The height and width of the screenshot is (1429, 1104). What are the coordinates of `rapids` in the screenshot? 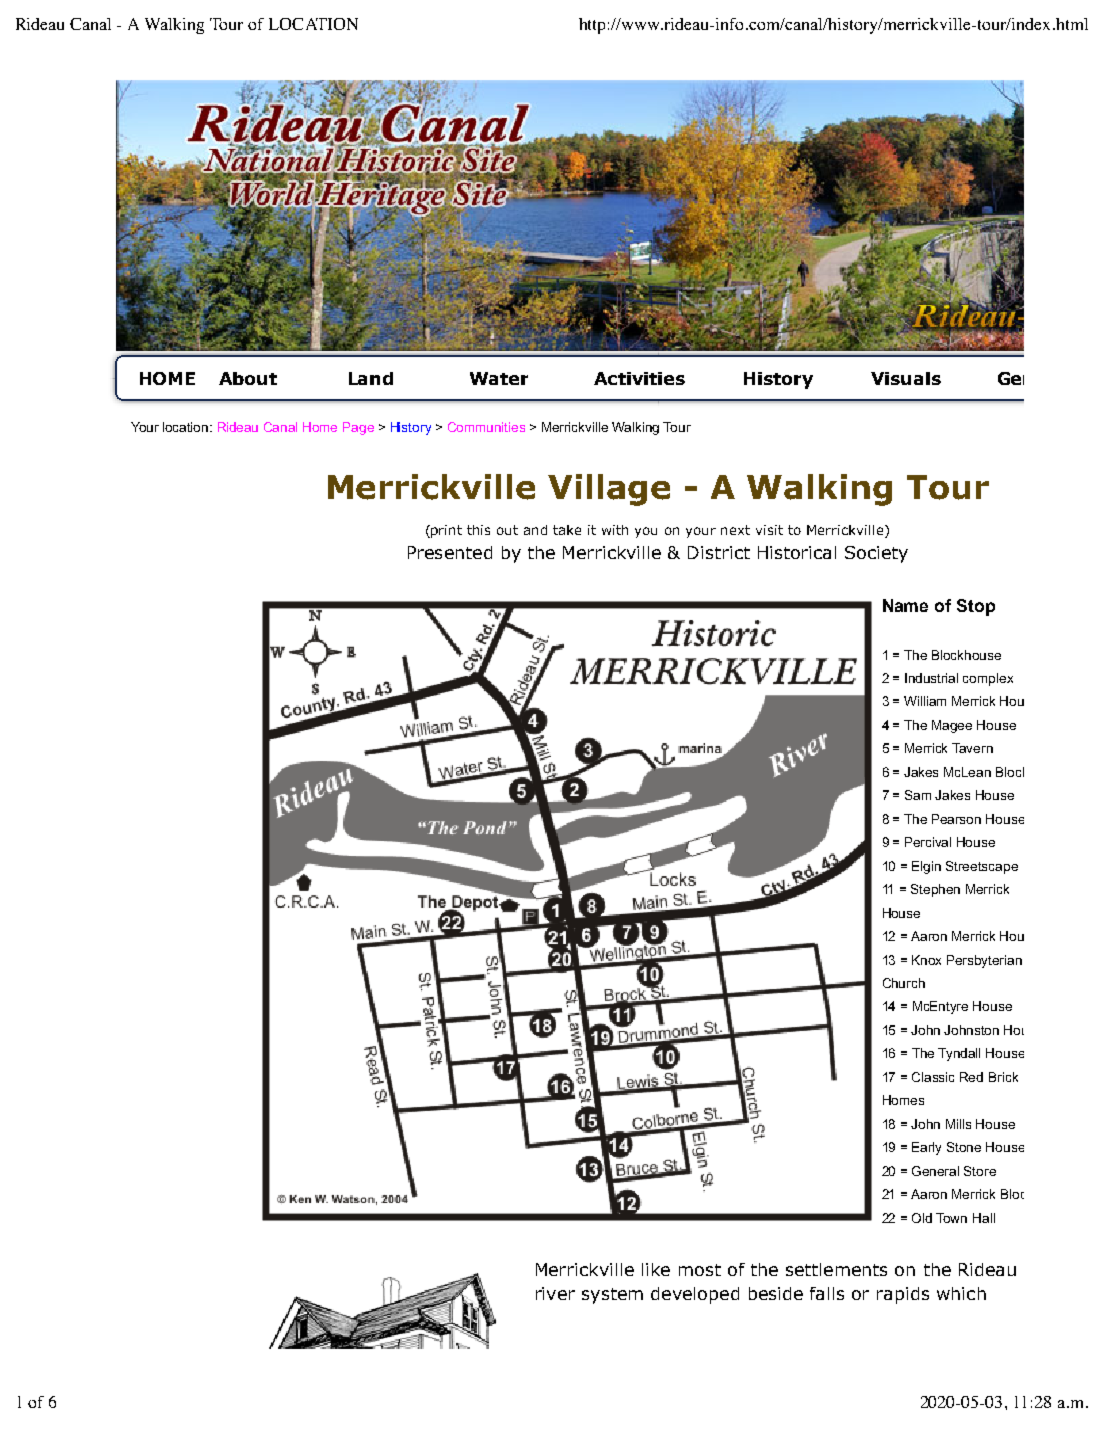 It's located at (903, 1295).
